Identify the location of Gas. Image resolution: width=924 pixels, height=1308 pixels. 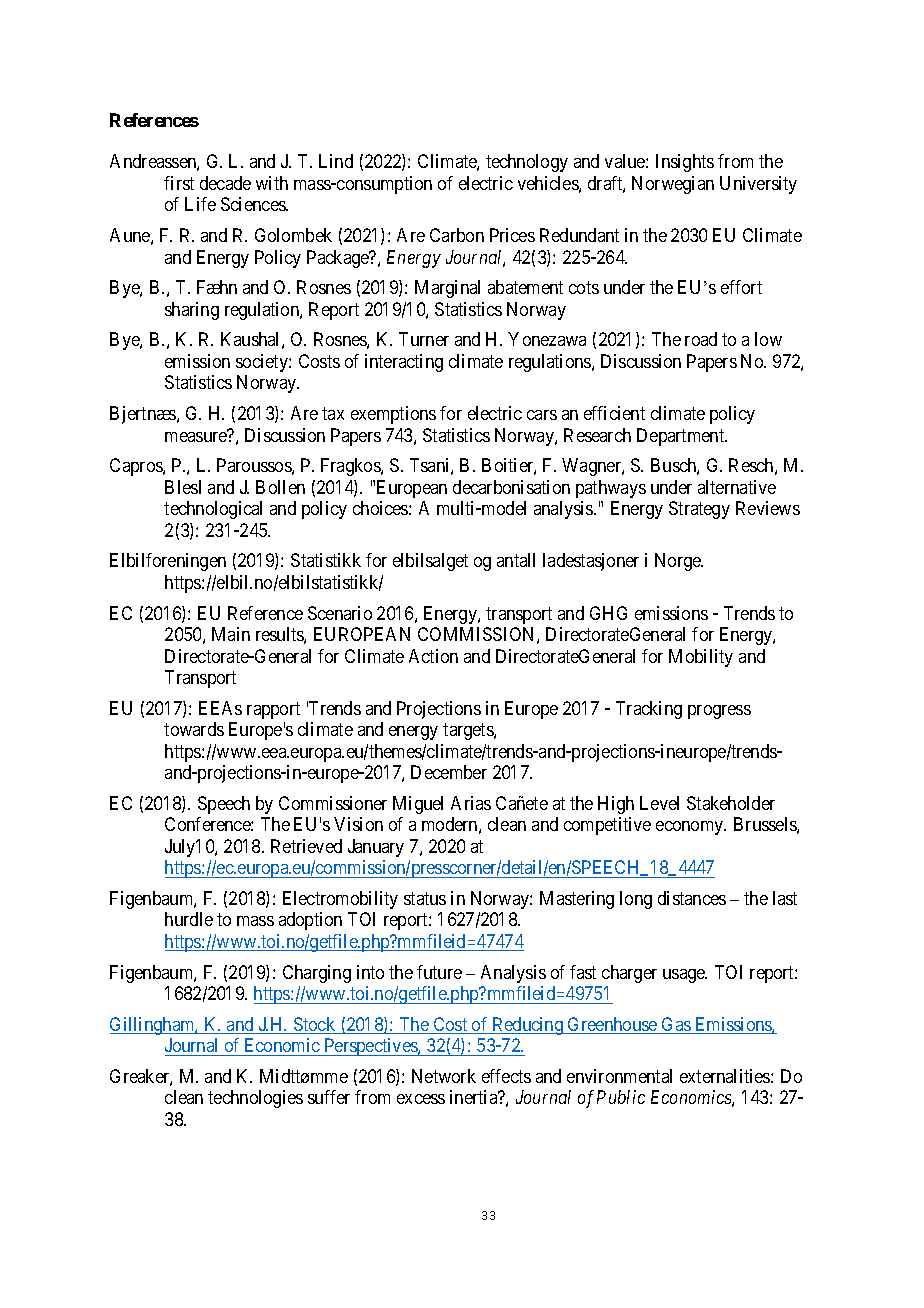
(676, 1025).
